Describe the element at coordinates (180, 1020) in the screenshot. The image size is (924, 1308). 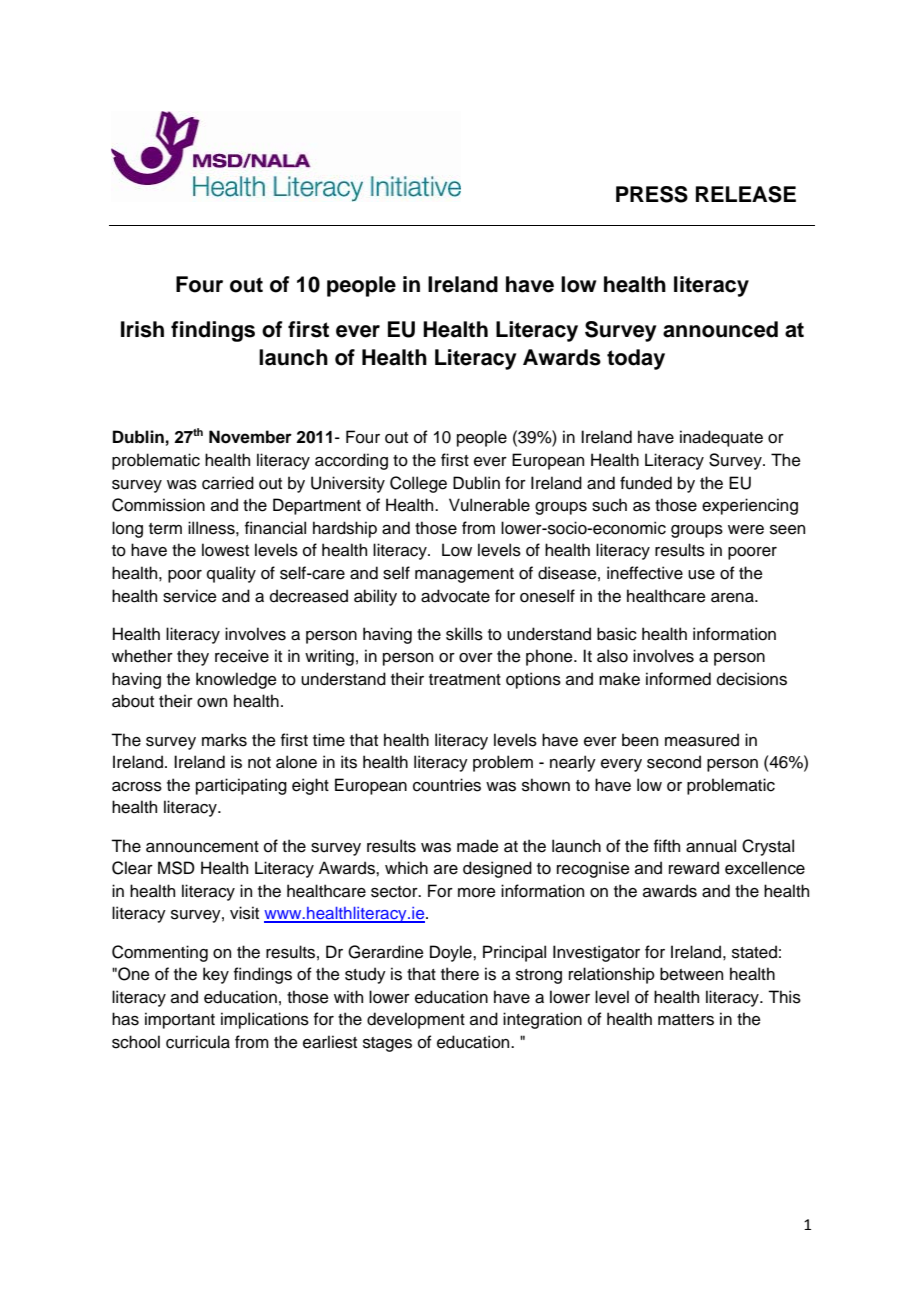
I see `important` at that location.
